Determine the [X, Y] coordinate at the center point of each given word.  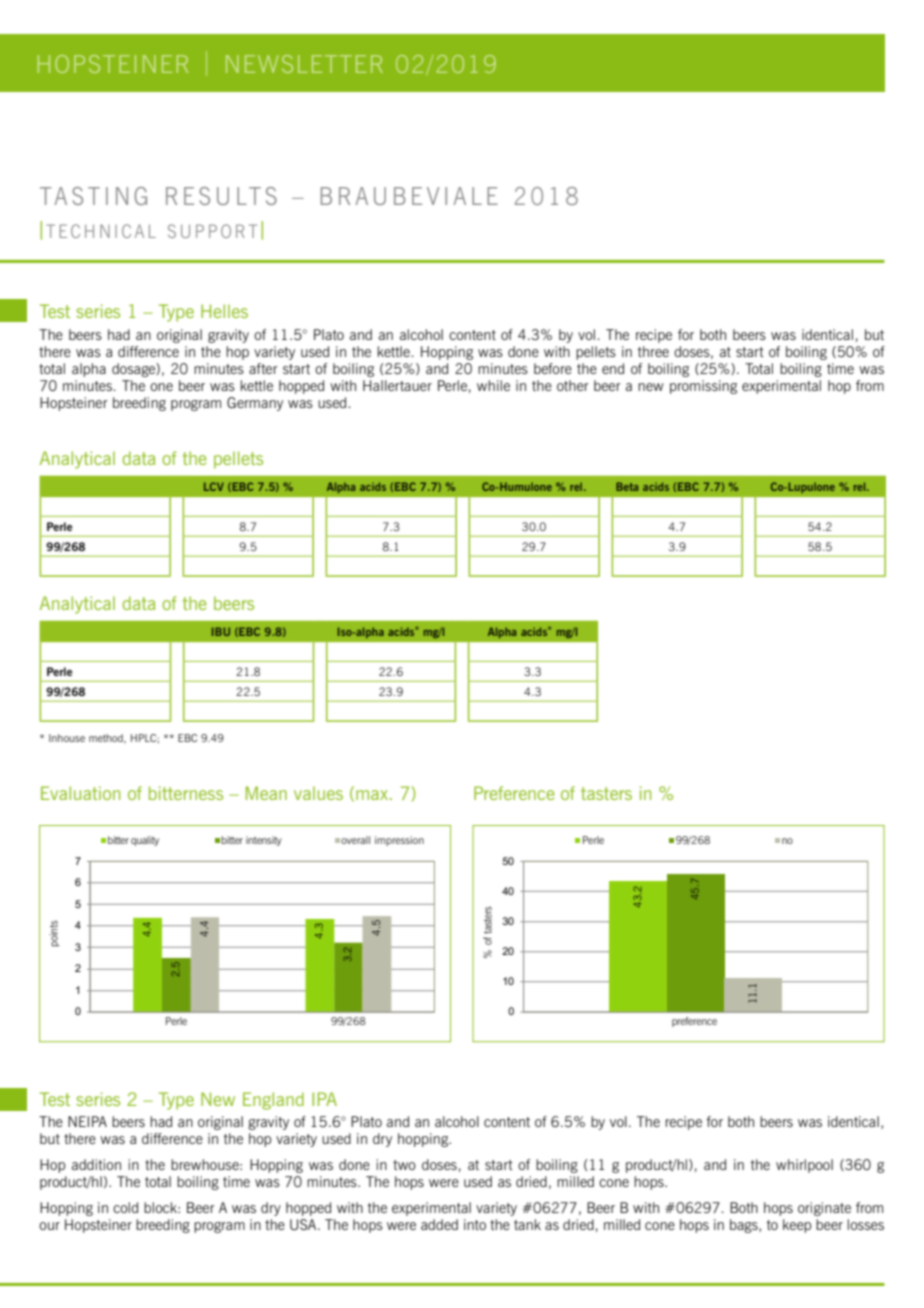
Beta [627, 486]
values [318, 793]
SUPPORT [212, 231]
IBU [221, 631]
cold [125, 1207]
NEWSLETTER [304, 64]
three [653, 351]
